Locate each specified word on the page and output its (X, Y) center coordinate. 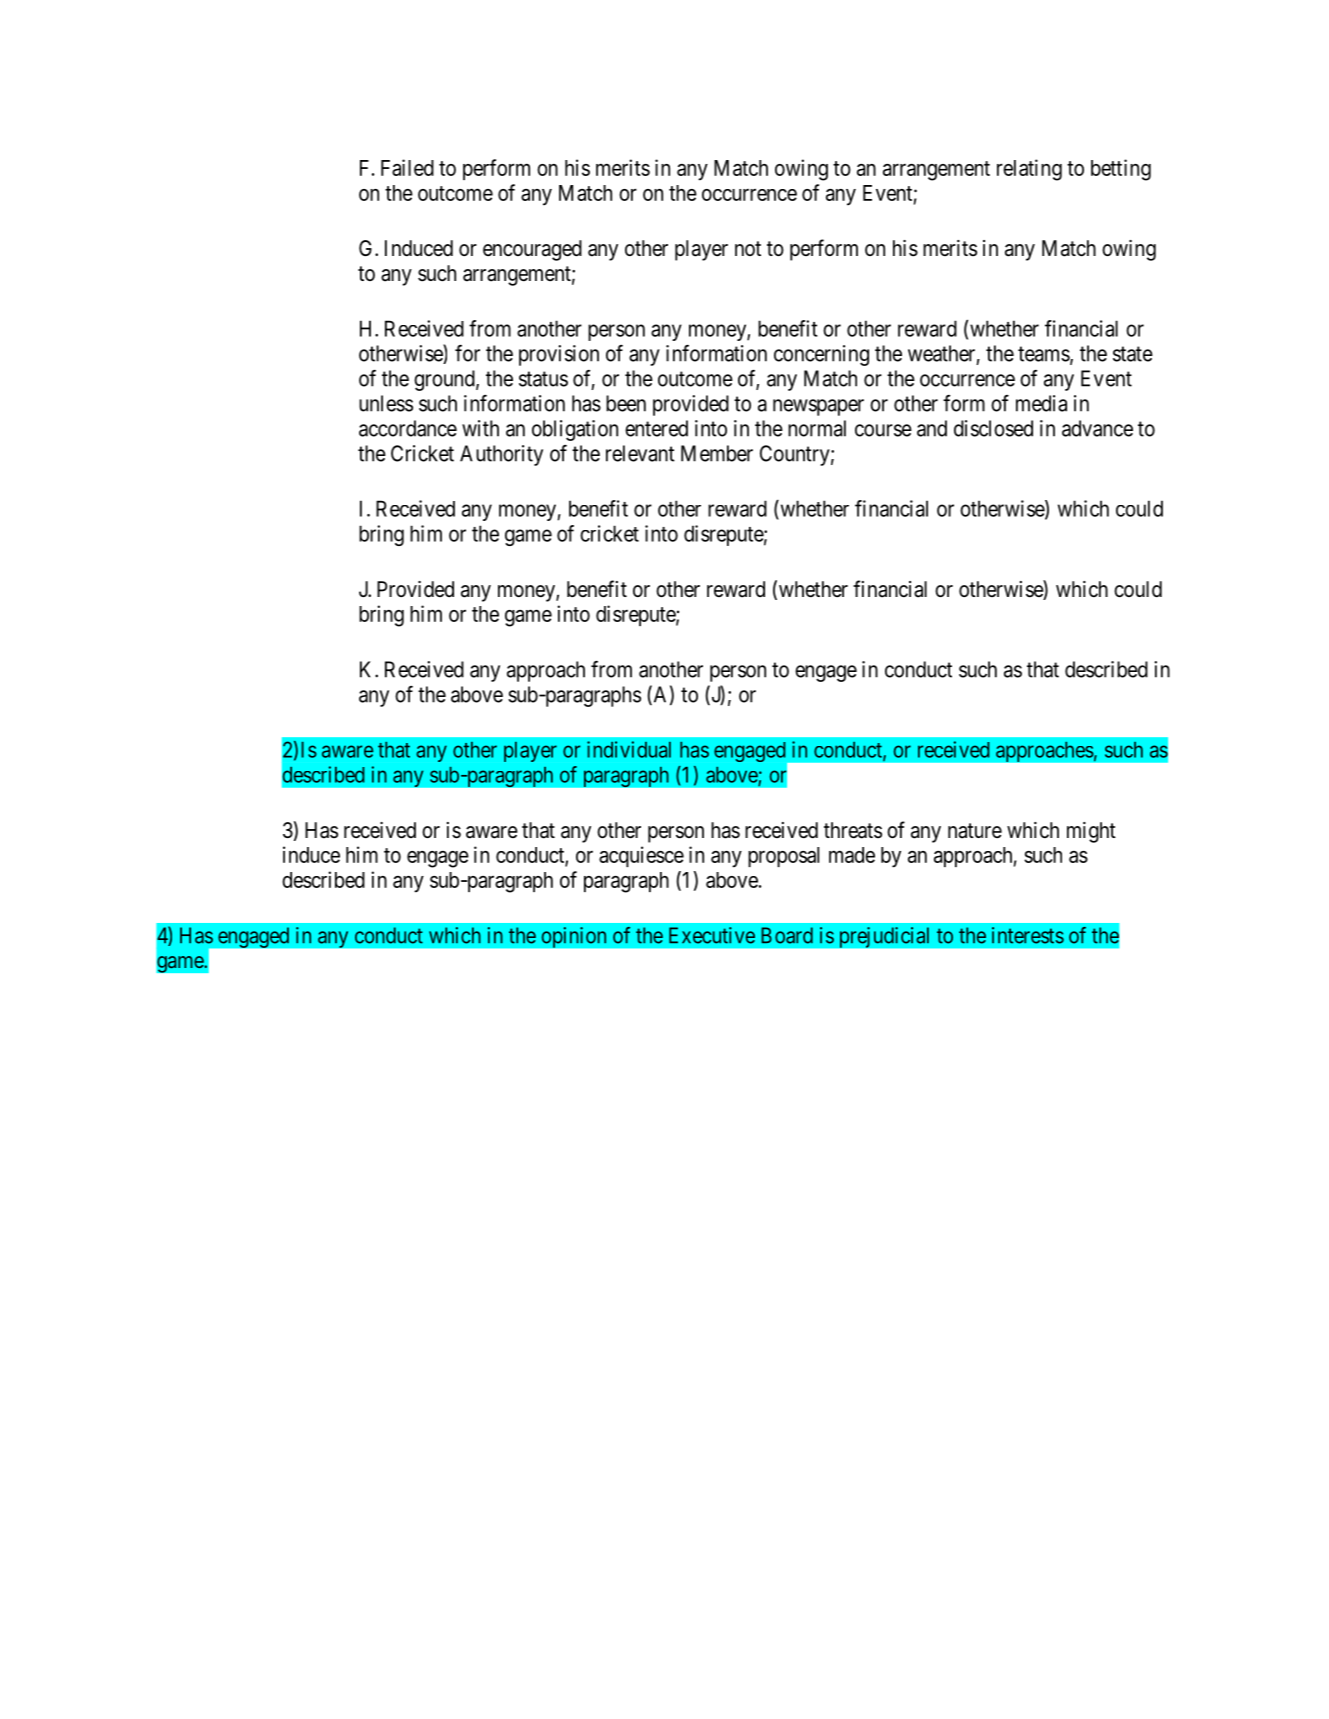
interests (1028, 935)
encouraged (532, 250)
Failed (407, 167)
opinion (574, 937)
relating (1029, 170)
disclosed (993, 428)
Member (717, 453)
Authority (501, 455)
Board (787, 935)
